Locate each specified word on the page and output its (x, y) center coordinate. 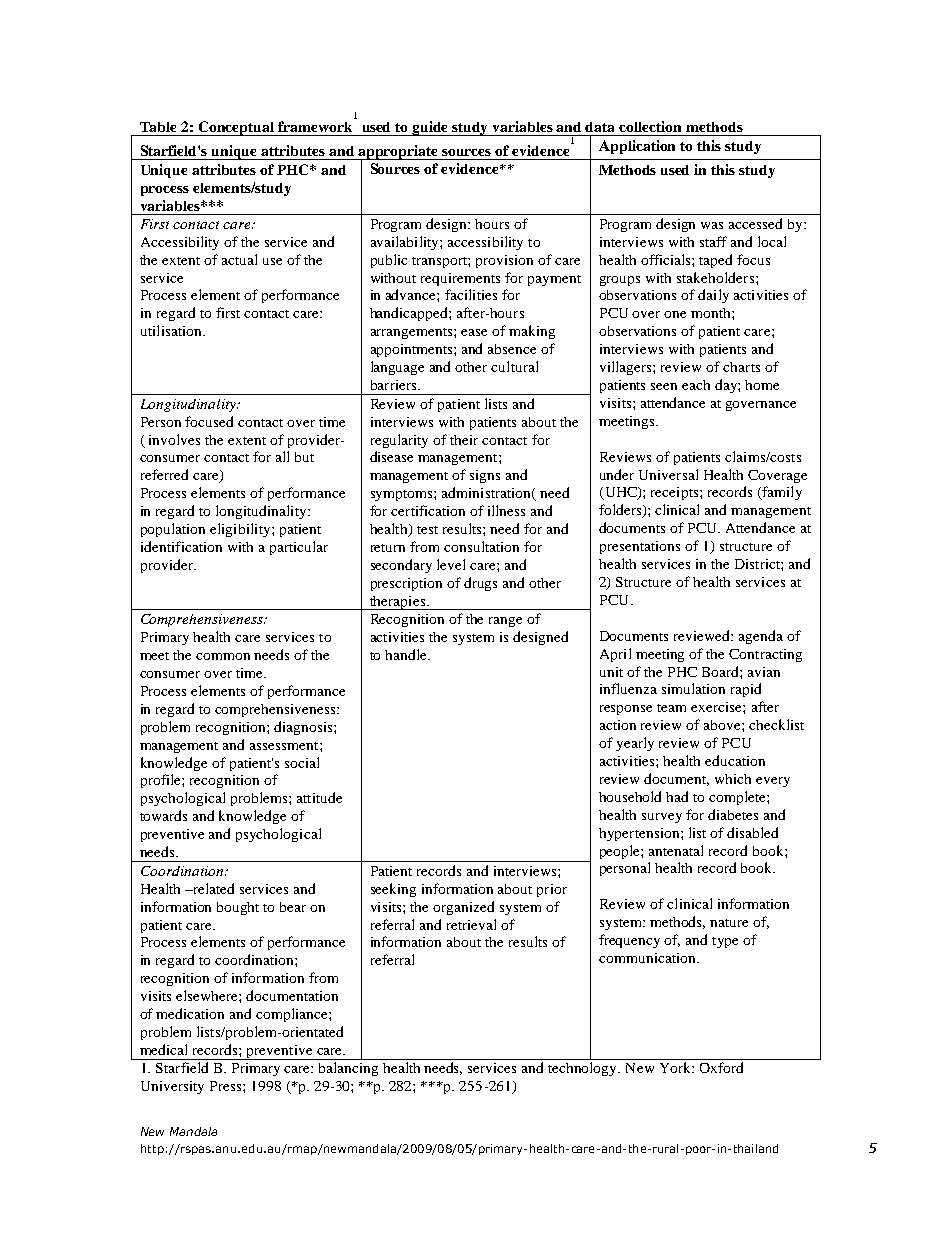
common (223, 656)
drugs (480, 584)
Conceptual (237, 128)
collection (650, 126)
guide (431, 128)
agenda (761, 637)
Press (227, 1086)
